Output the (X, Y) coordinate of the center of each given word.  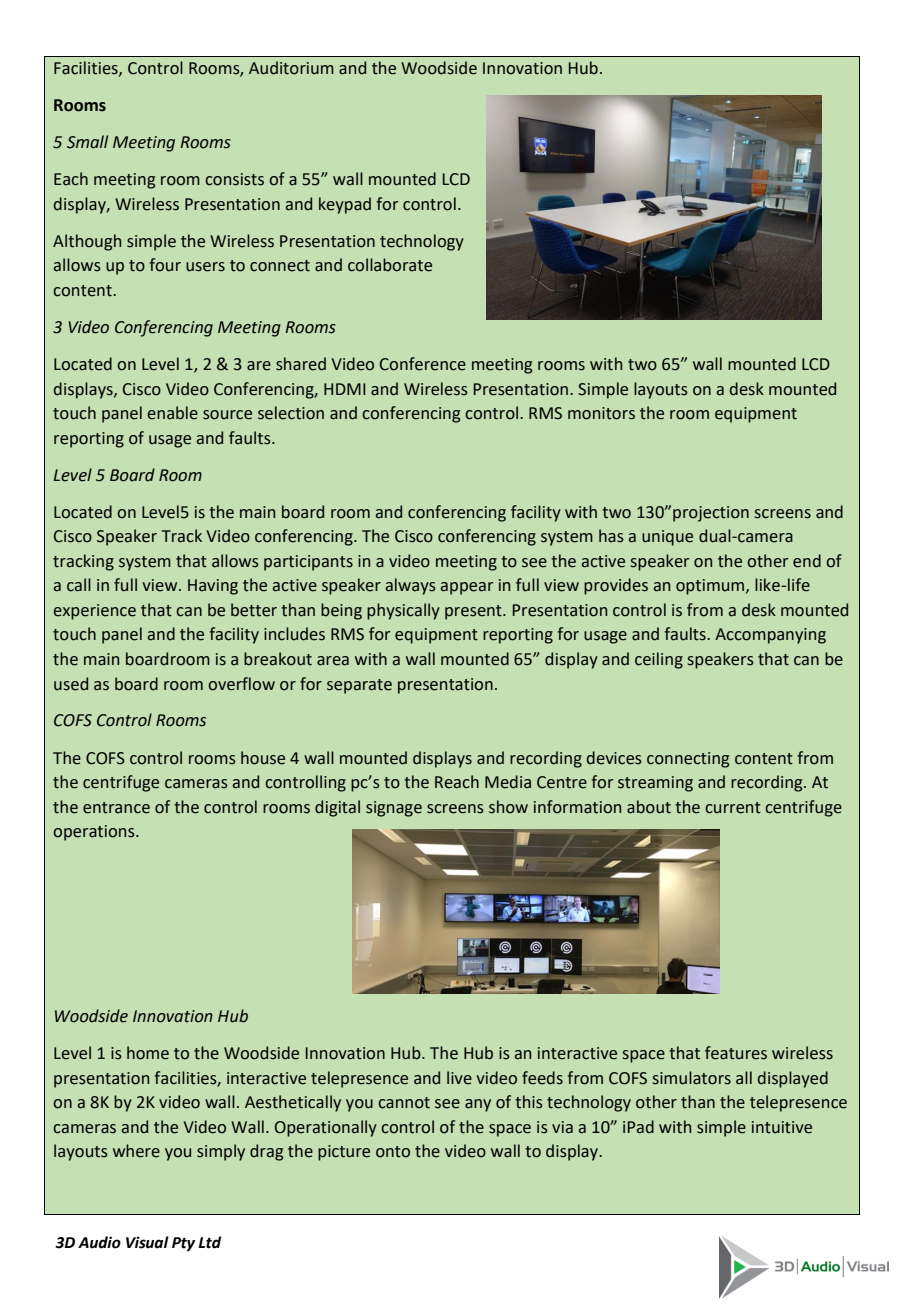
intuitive (782, 1127)
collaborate (390, 265)
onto (393, 1152)
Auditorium (291, 68)
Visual (147, 1242)
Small (87, 142)
